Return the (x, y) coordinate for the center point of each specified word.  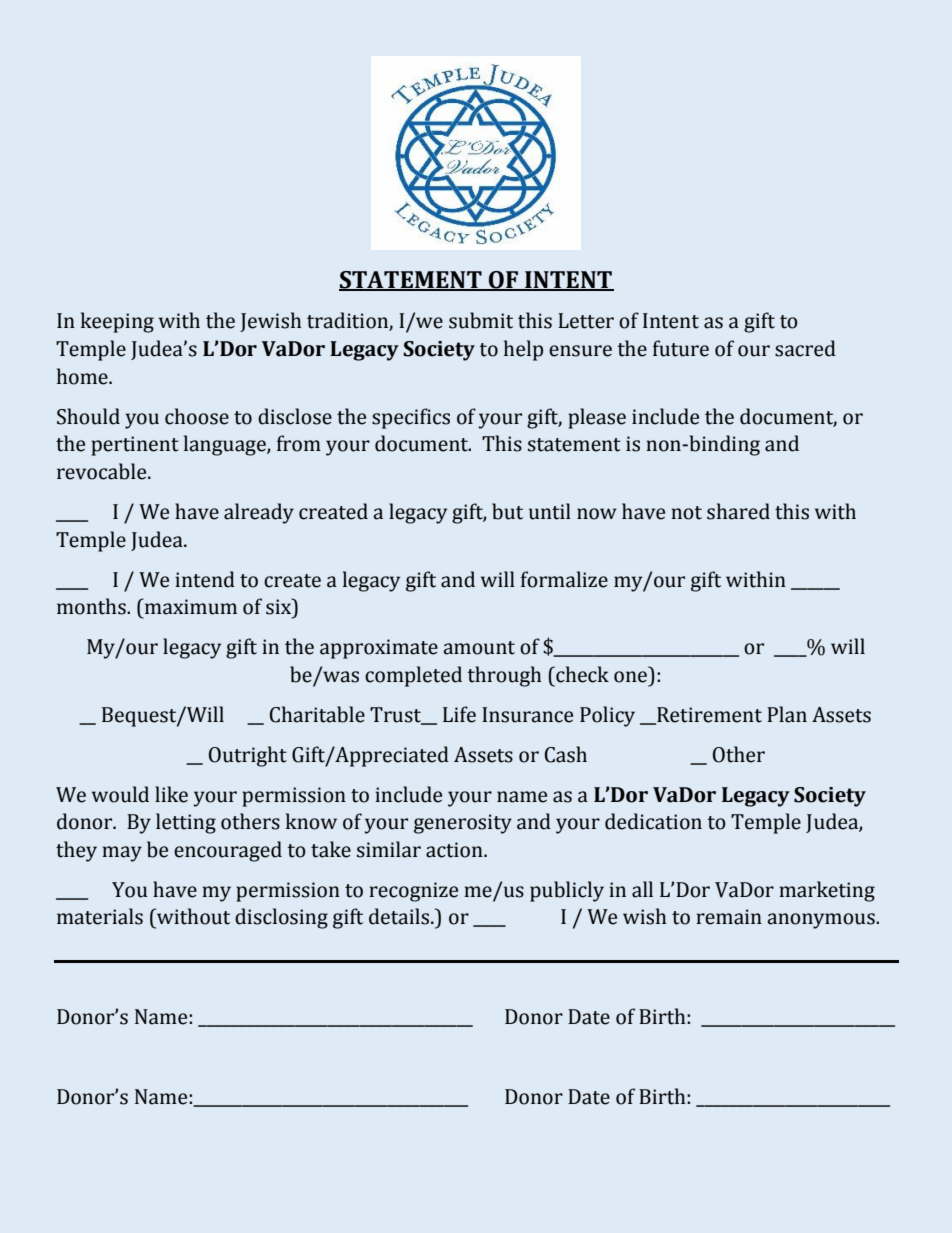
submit (481, 320)
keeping (117, 322)
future (681, 348)
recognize (413, 892)
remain (729, 917)
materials (100, 916)
